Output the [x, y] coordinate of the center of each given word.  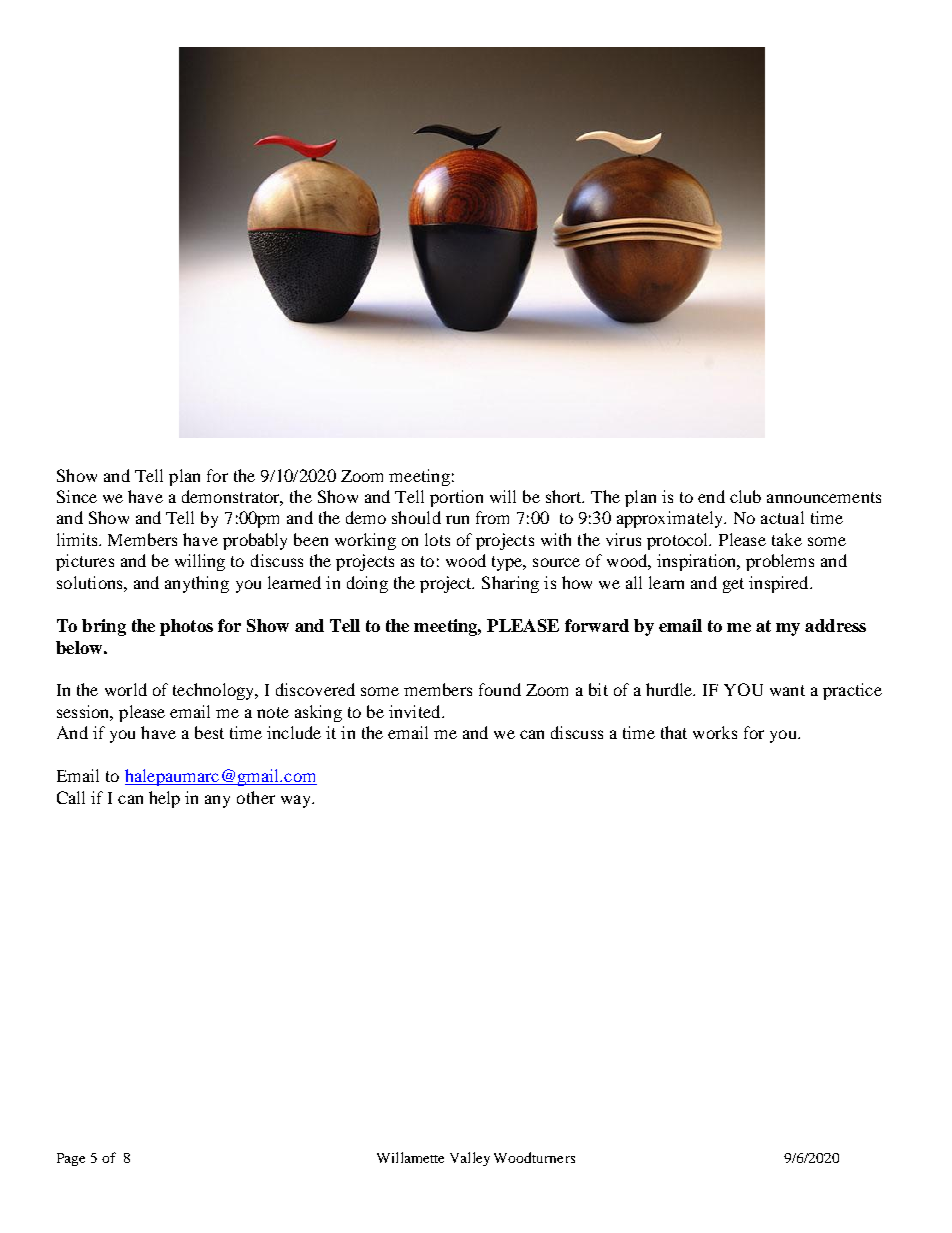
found [500, 689]
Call [71, 797]
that [674, 732]
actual [782, 517]
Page [71, 1159]
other [256, 797]
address [835, 625]
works [715, 732]
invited [416, 711]
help [164, 799]
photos [186, 627]
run [457, 519]
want [787, 690]
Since [77, 496]
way [297, 801]
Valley [470, 1159]
